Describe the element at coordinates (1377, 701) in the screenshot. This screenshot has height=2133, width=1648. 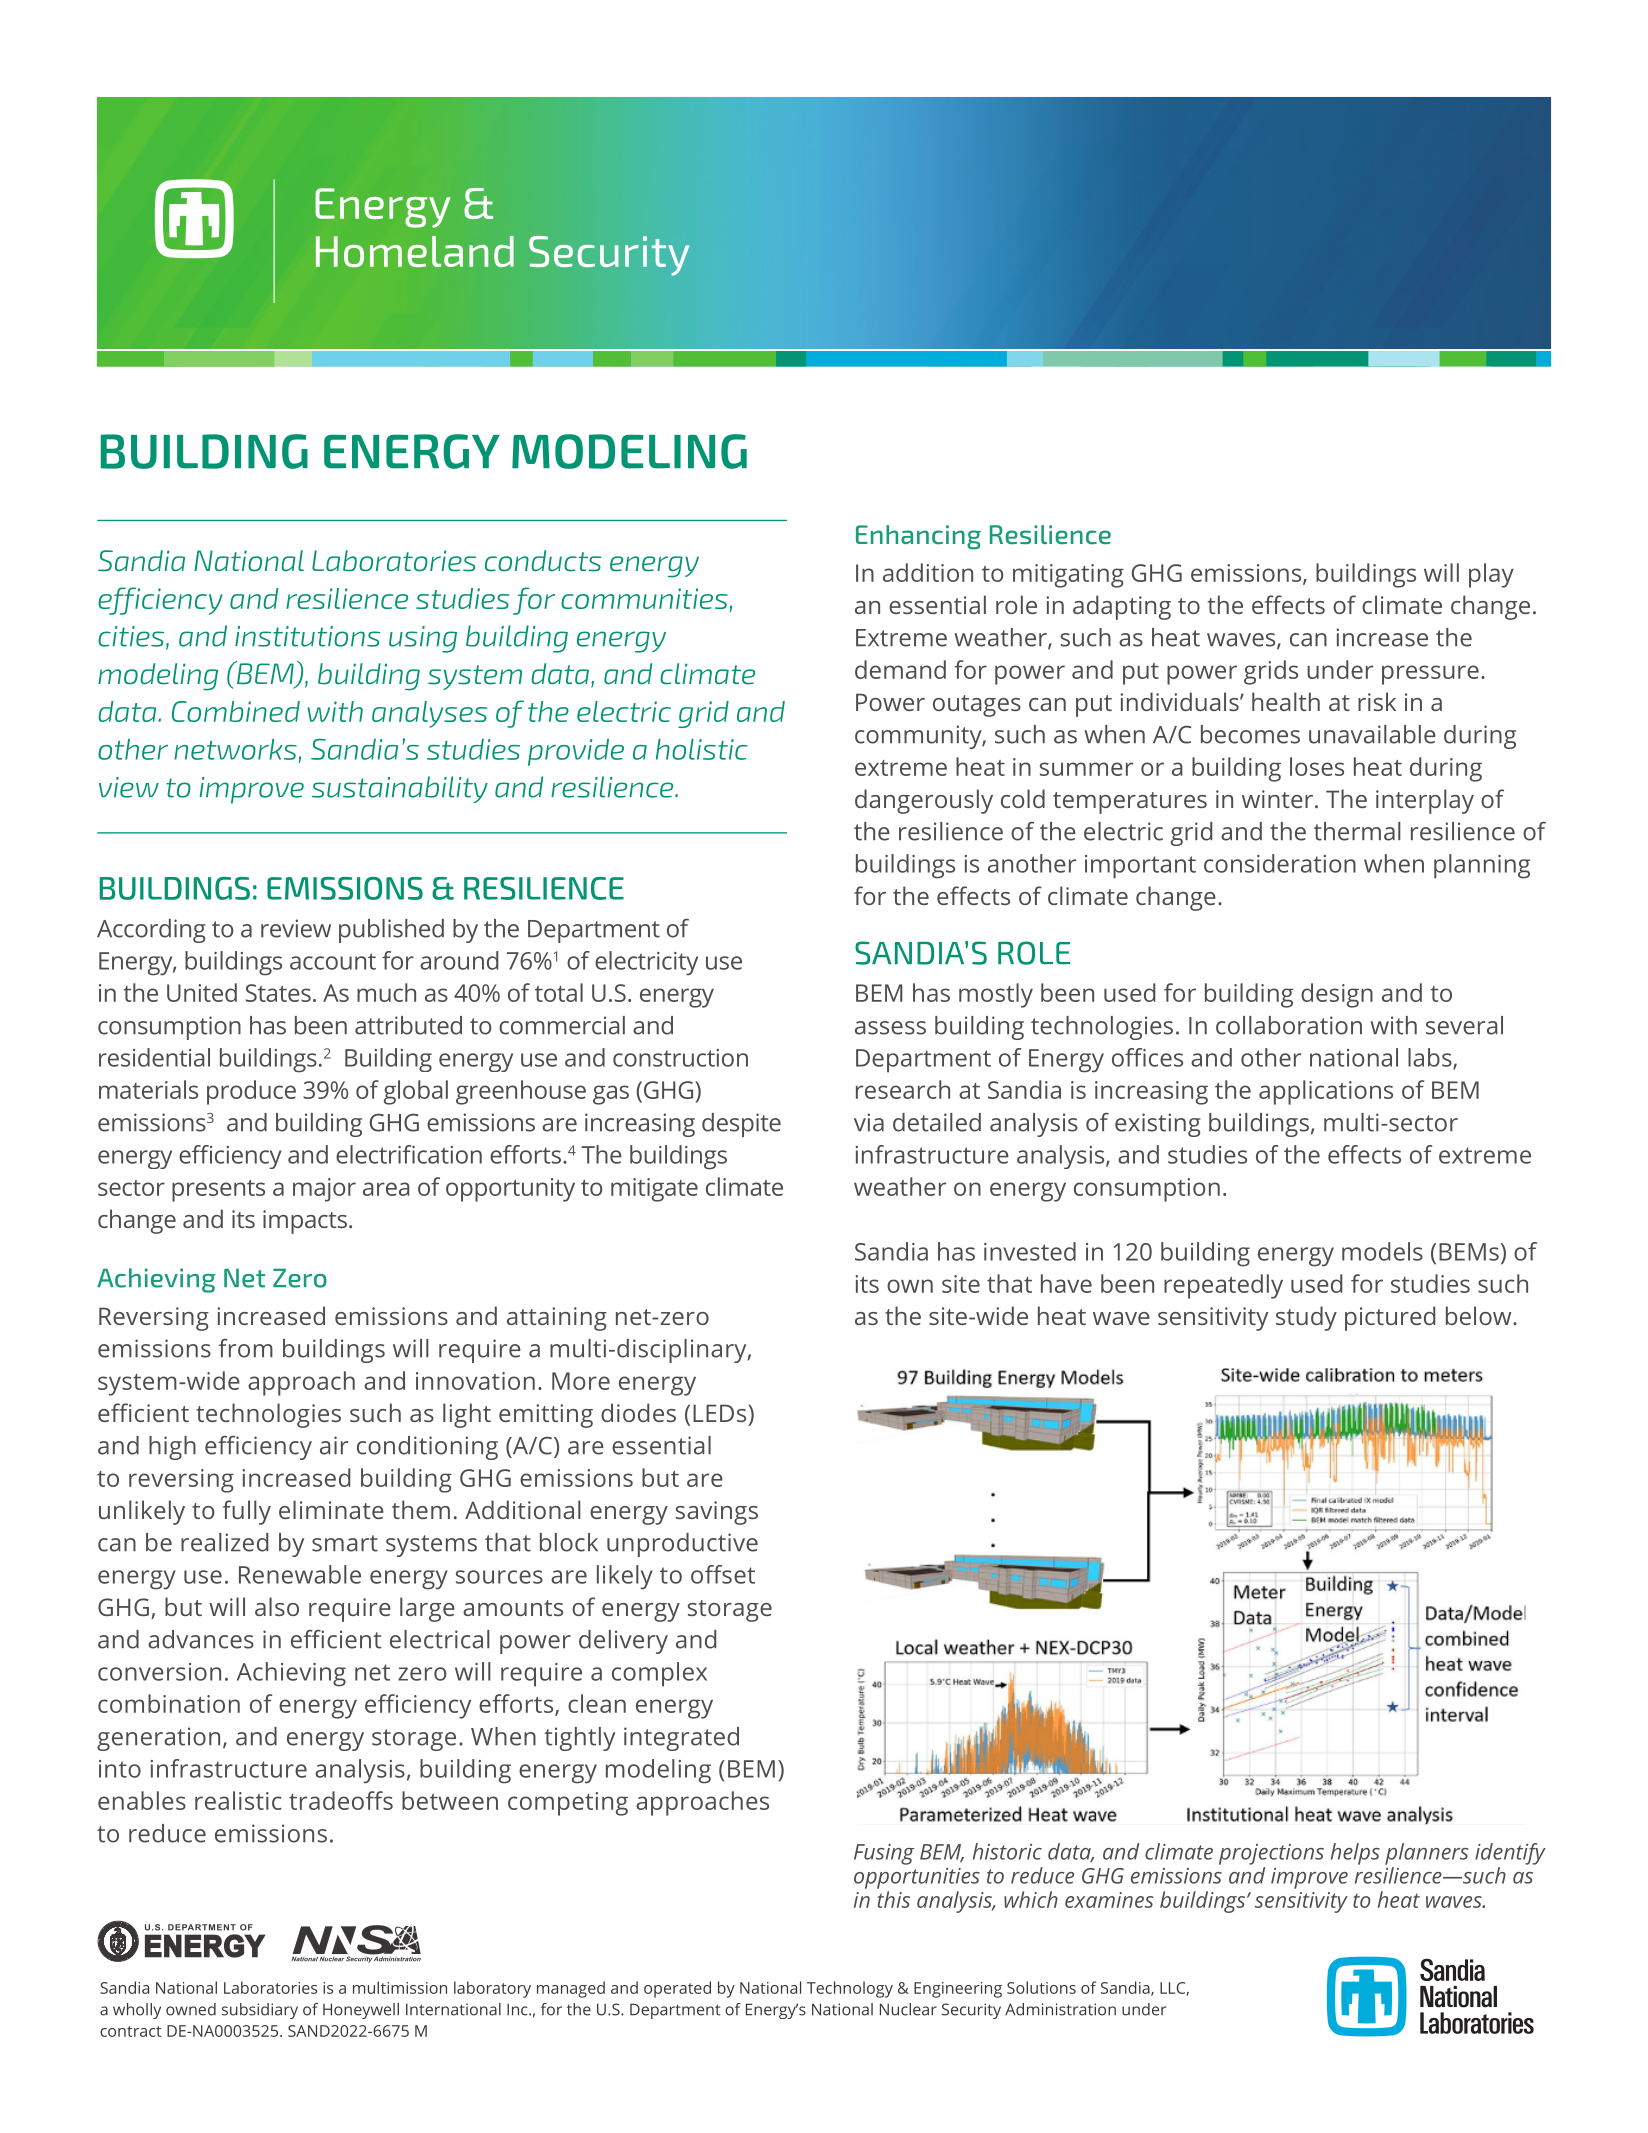
I see `risk` at that location.
